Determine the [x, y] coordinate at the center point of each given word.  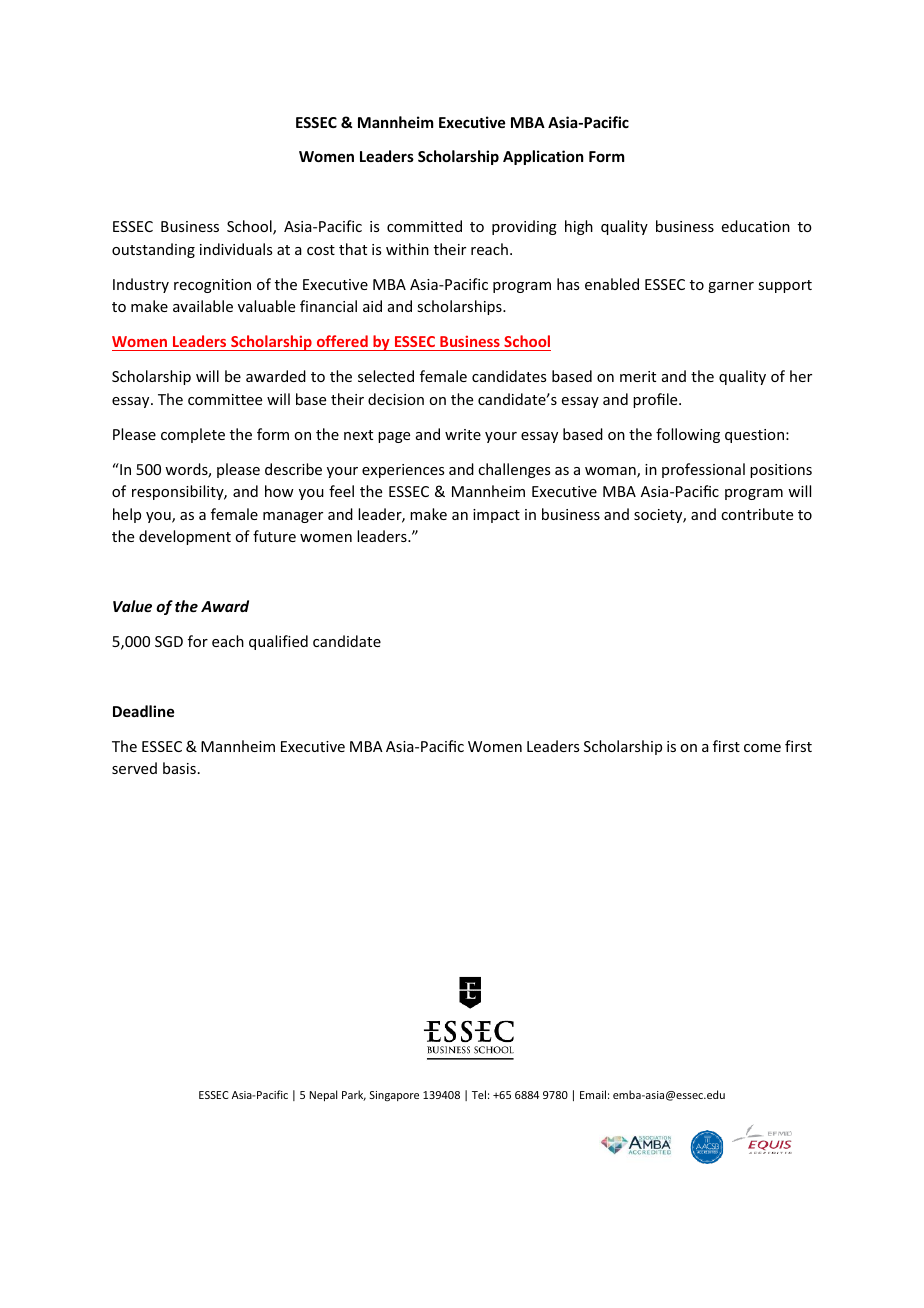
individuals [236, 249]
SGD [169, 641]
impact [496, 516]
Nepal [323, 1095]
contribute [757, 514]
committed [424, 226]
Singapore [394, 1096]
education [756, 226]
